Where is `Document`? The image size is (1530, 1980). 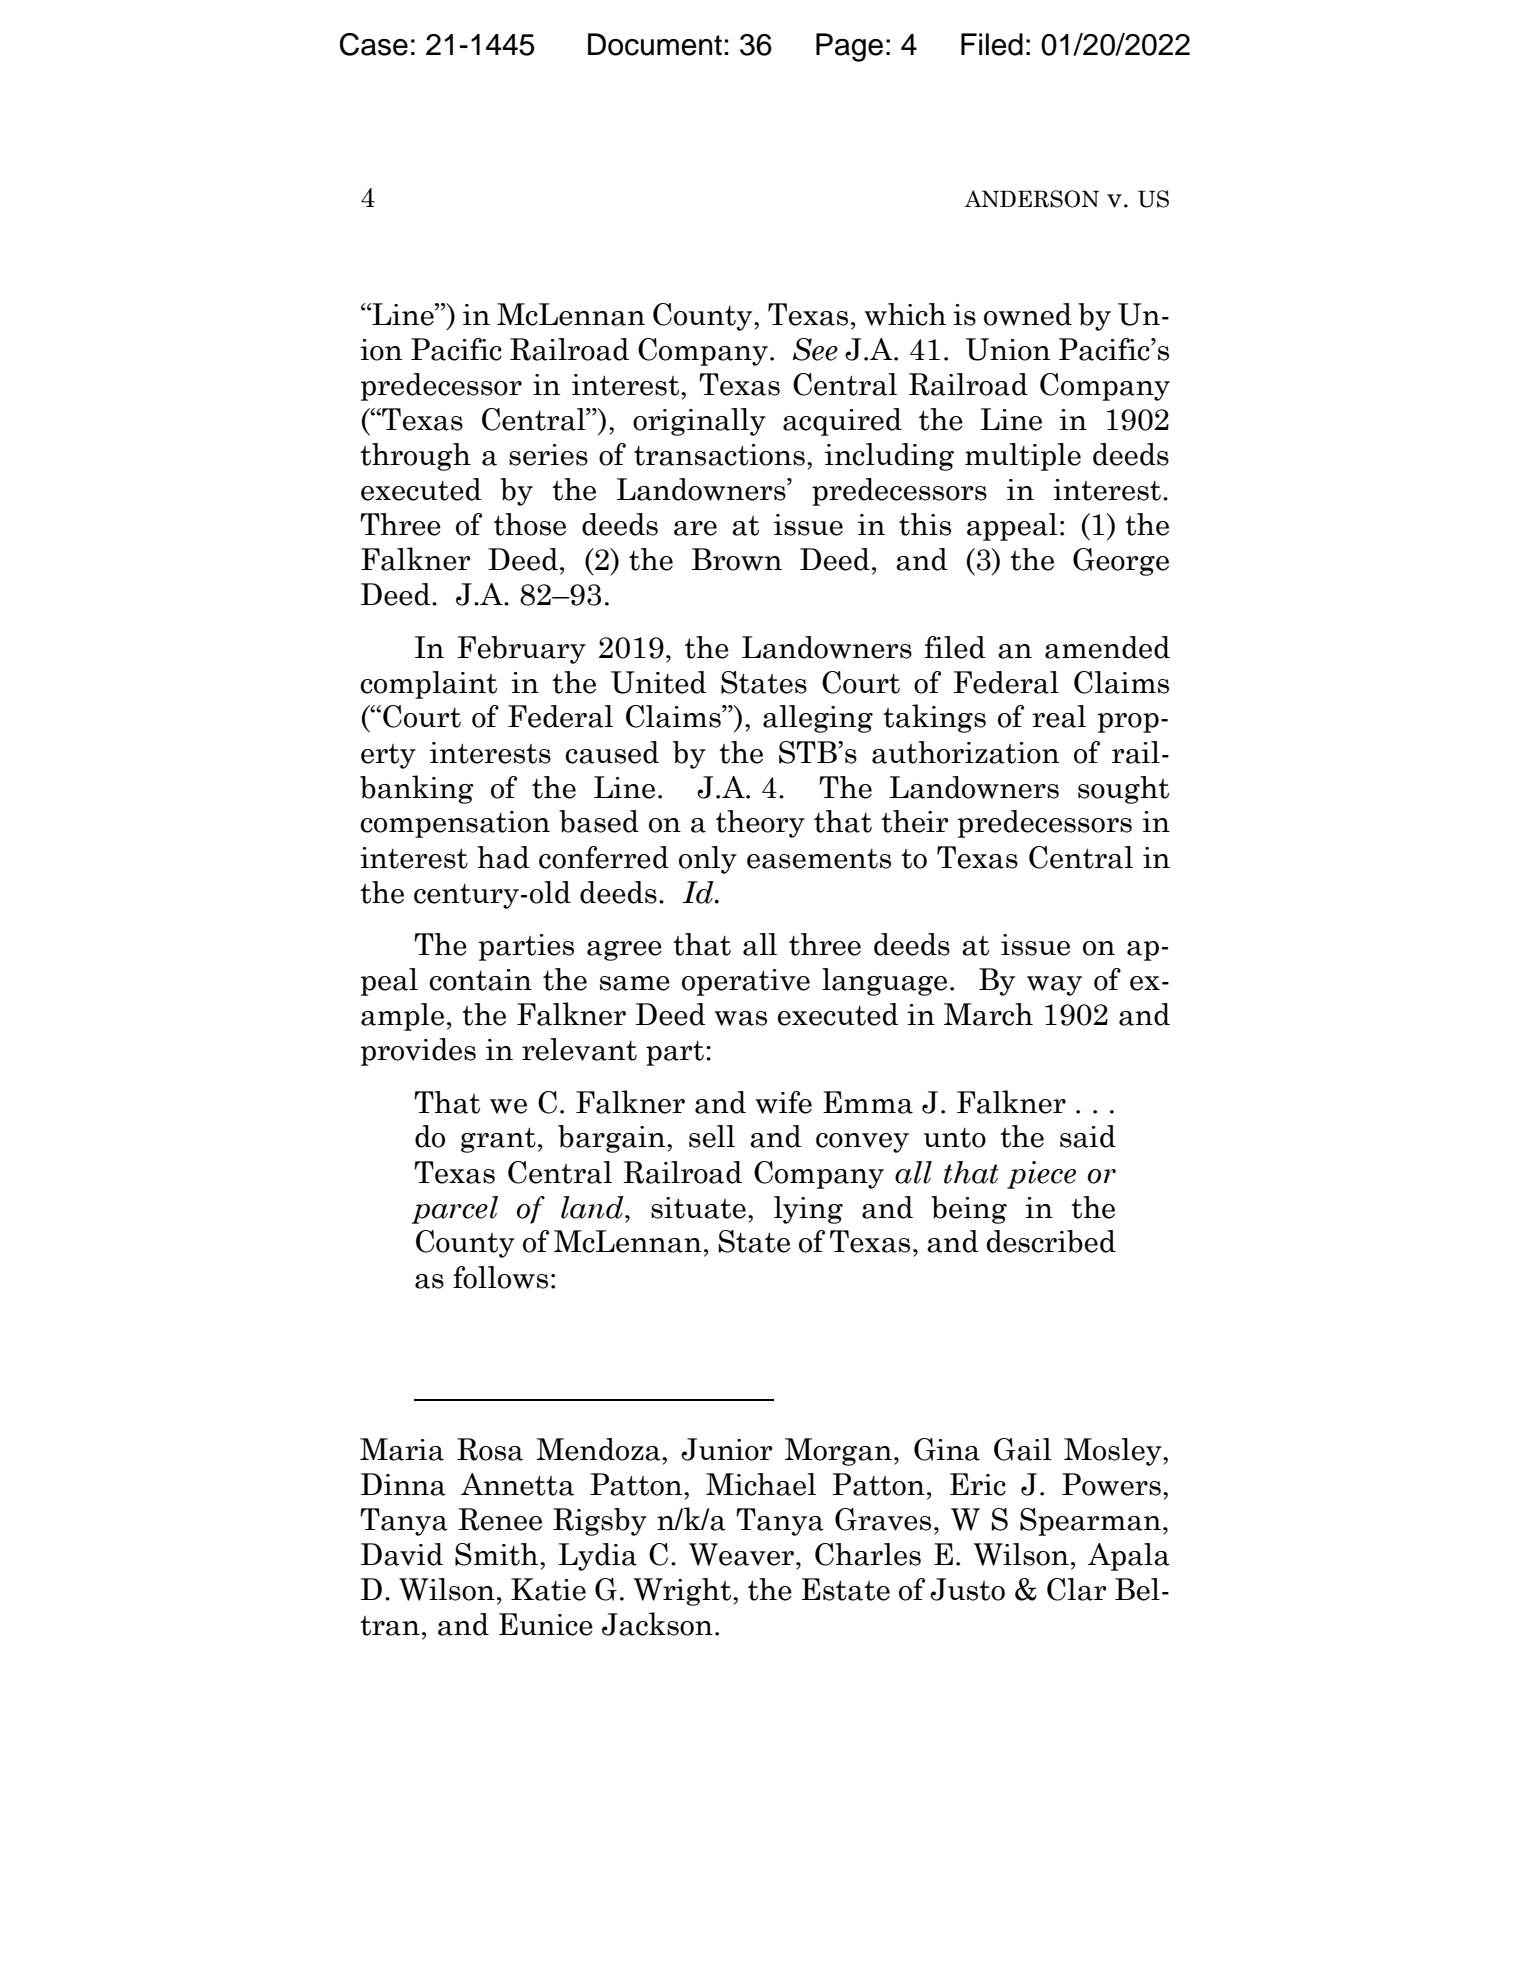 Document is located at coordinates (655, 44).
